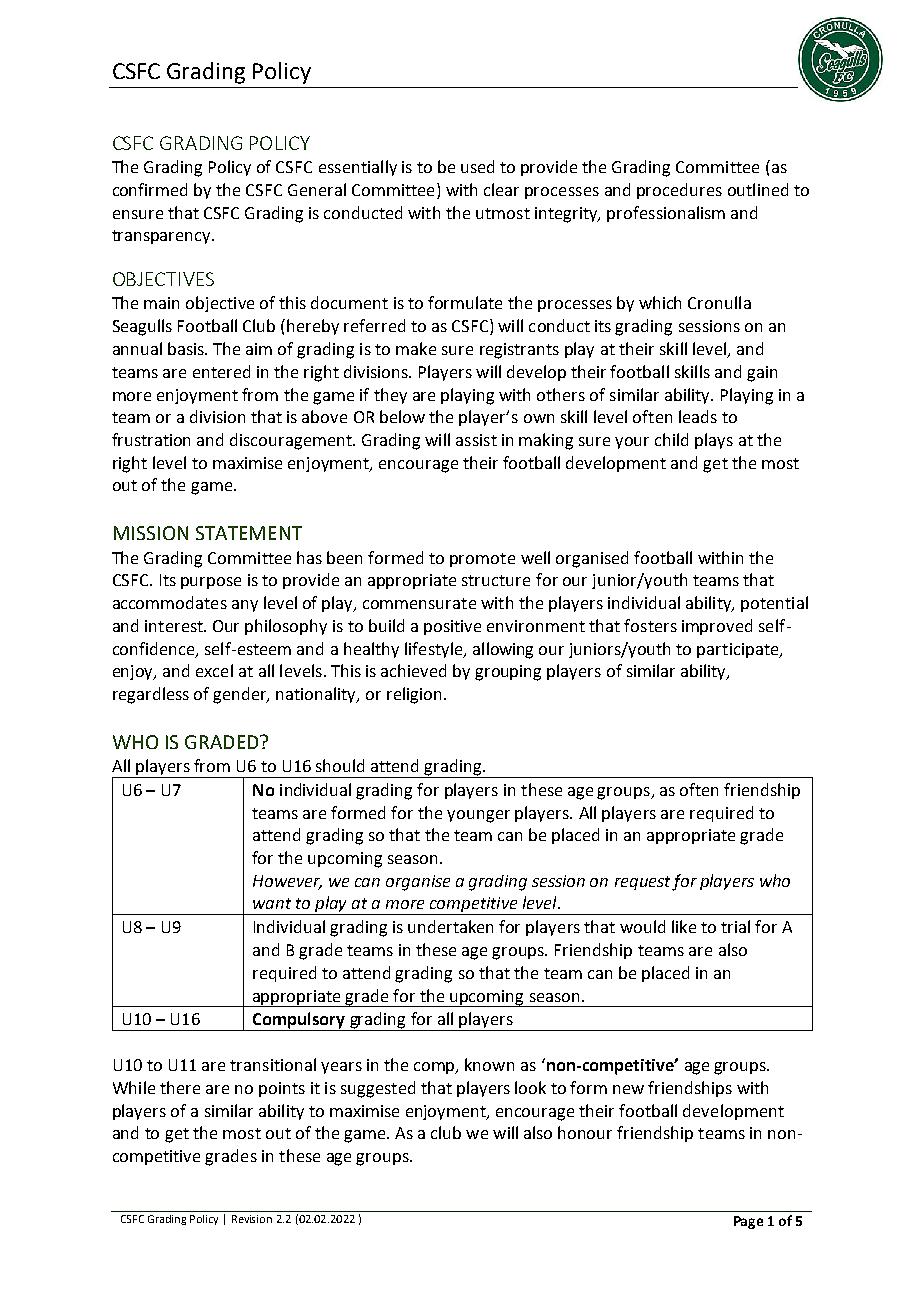 The height and width of the document is (1308, 924). What do you see at coordinates (150, 189) in the document?
I see `confirmed` at bounding box center [150, 189].
